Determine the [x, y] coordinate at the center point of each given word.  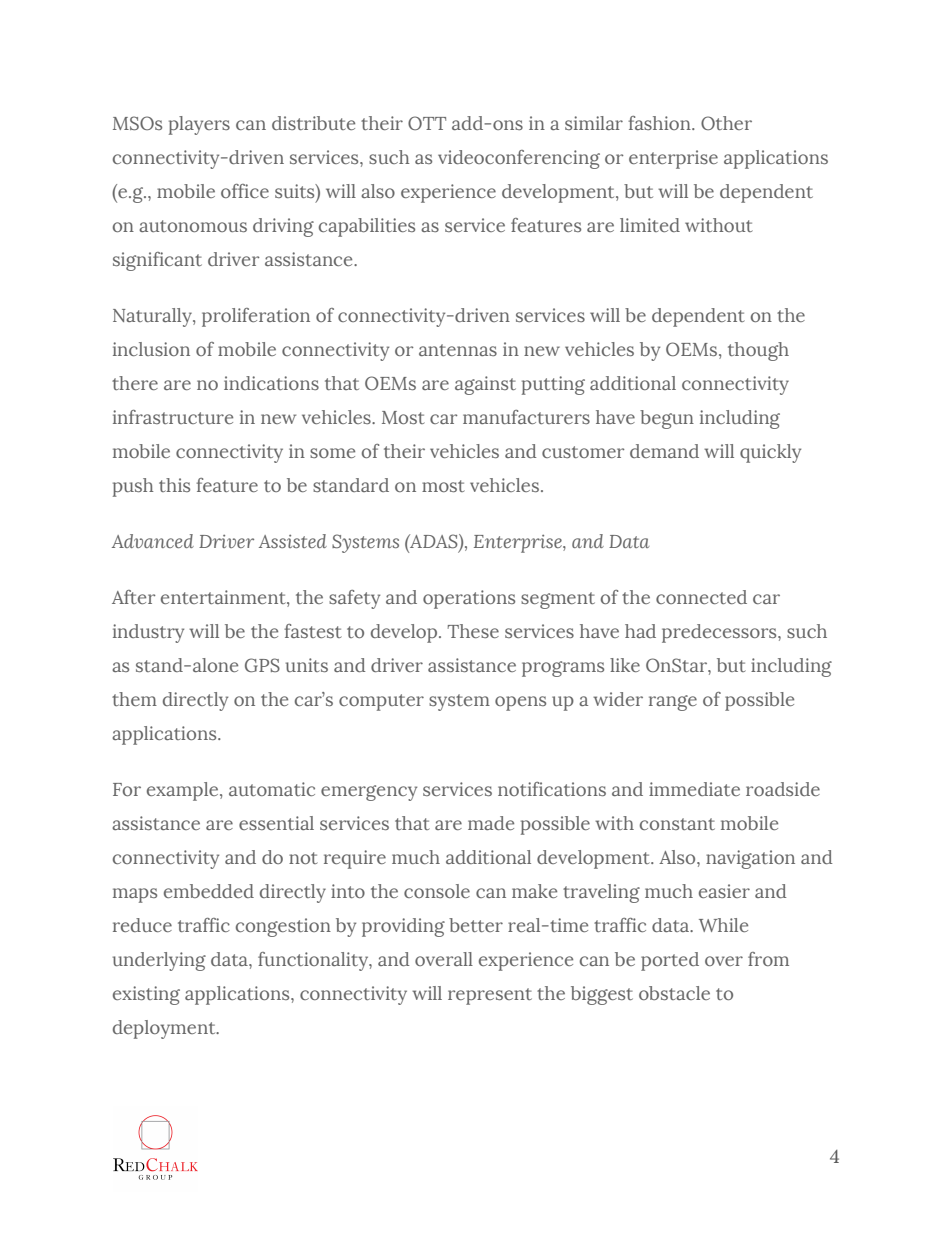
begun [667, 419]
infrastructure [173, 417]
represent [490, 996]
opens [520, 703]
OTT [427, 123]
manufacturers [526, 417]
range [673, 703]
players [199, 125]
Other [726, 123]
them [134, 699]
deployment [165, 1029]
